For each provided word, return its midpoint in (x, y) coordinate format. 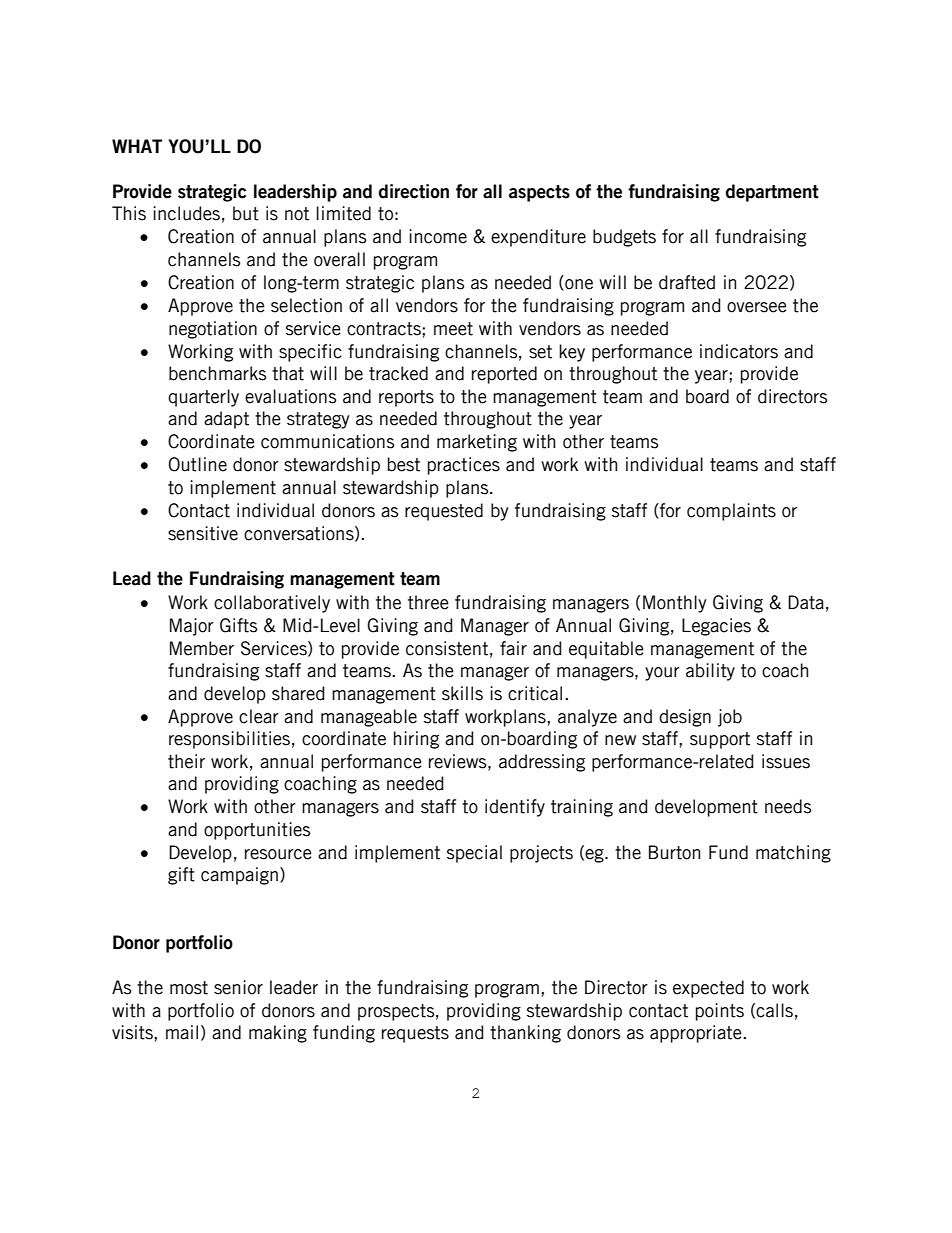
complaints (731, 512)
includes (186, 213)
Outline (198, 464)
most (189, 988)
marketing (477, 443)
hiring (416, 740)
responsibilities (229, 740)
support (720, 740)
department (772, 193)
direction (414, 191)
